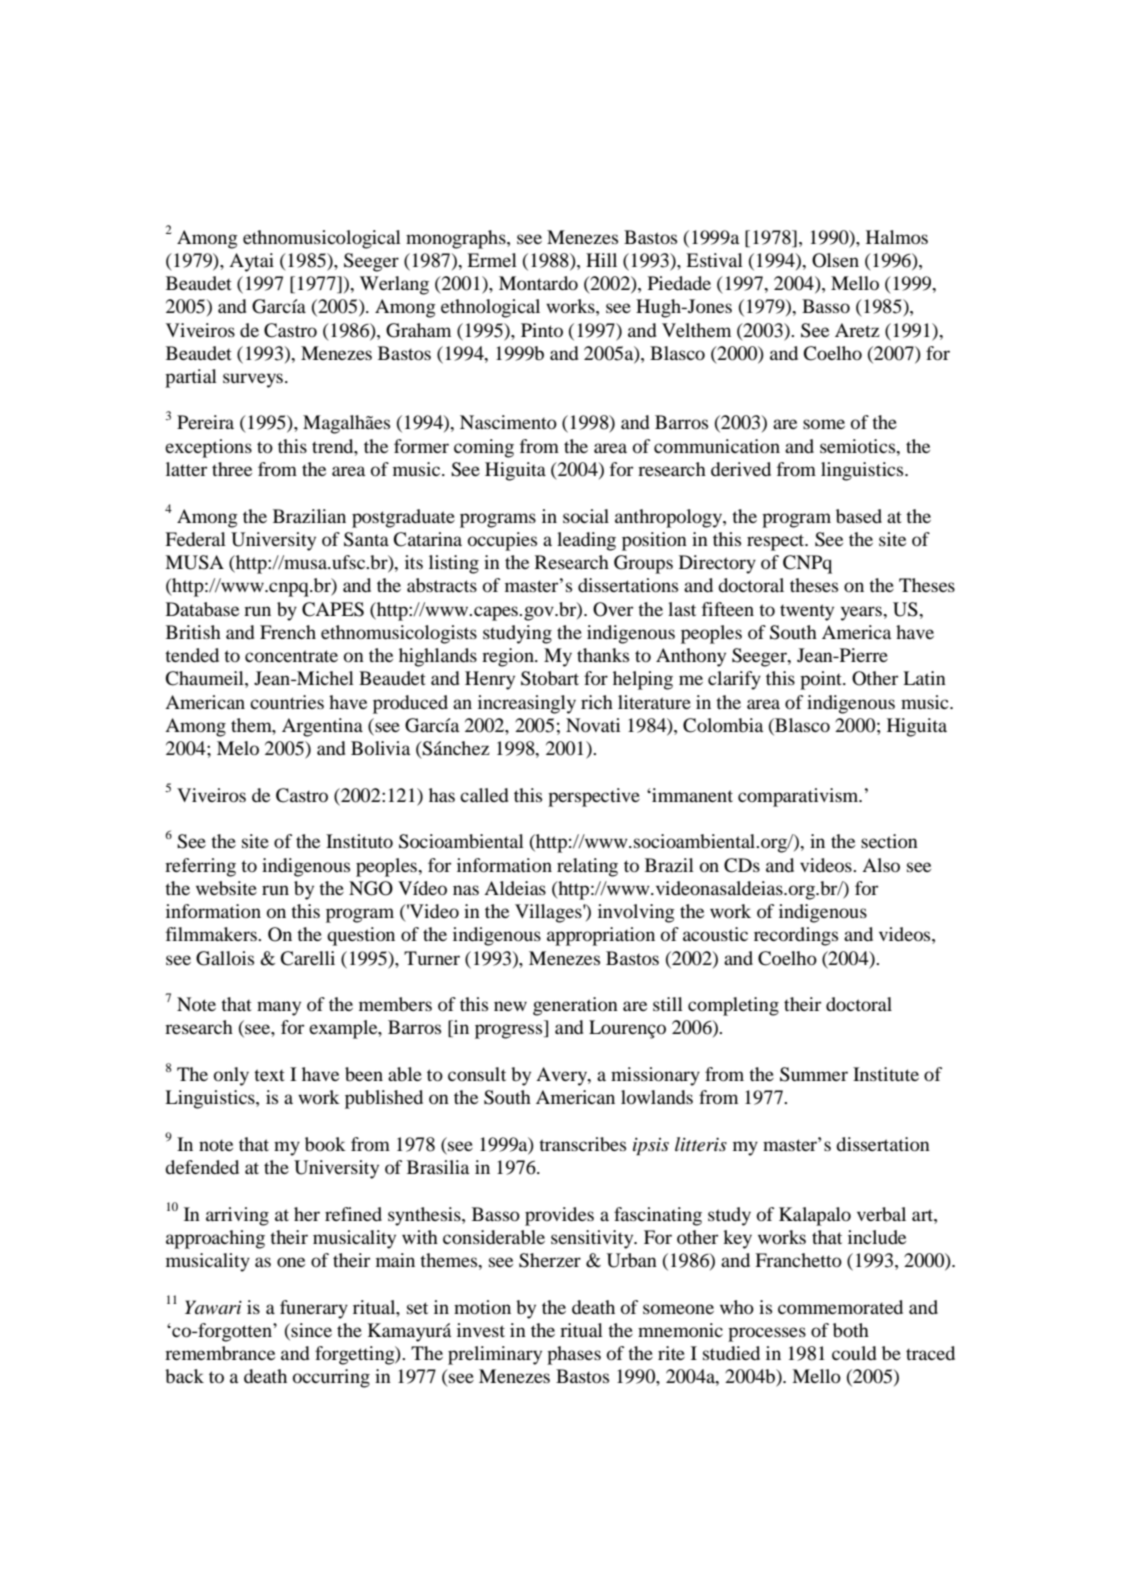 Image resolution: width=1124 pixels, height=1591 pixels. What do you see at coordinates (574, 1355) in the document?
I see `phases` at bounding box center [574, 1355].
